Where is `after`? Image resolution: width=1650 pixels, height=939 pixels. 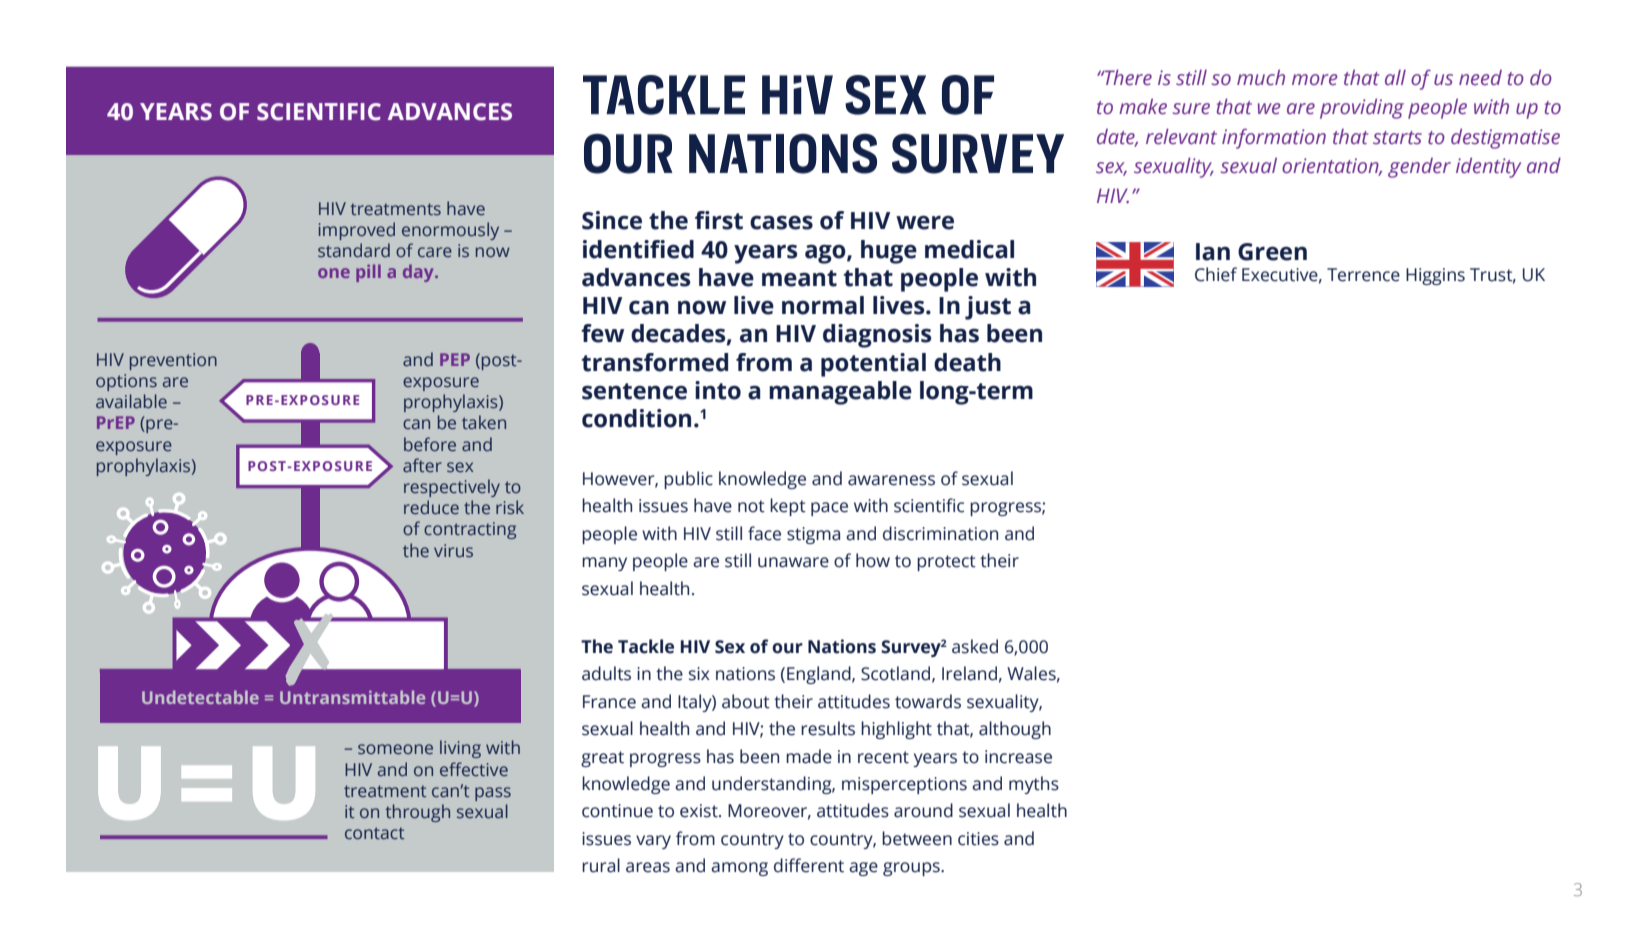 after is located at coordinates (422, 465).
